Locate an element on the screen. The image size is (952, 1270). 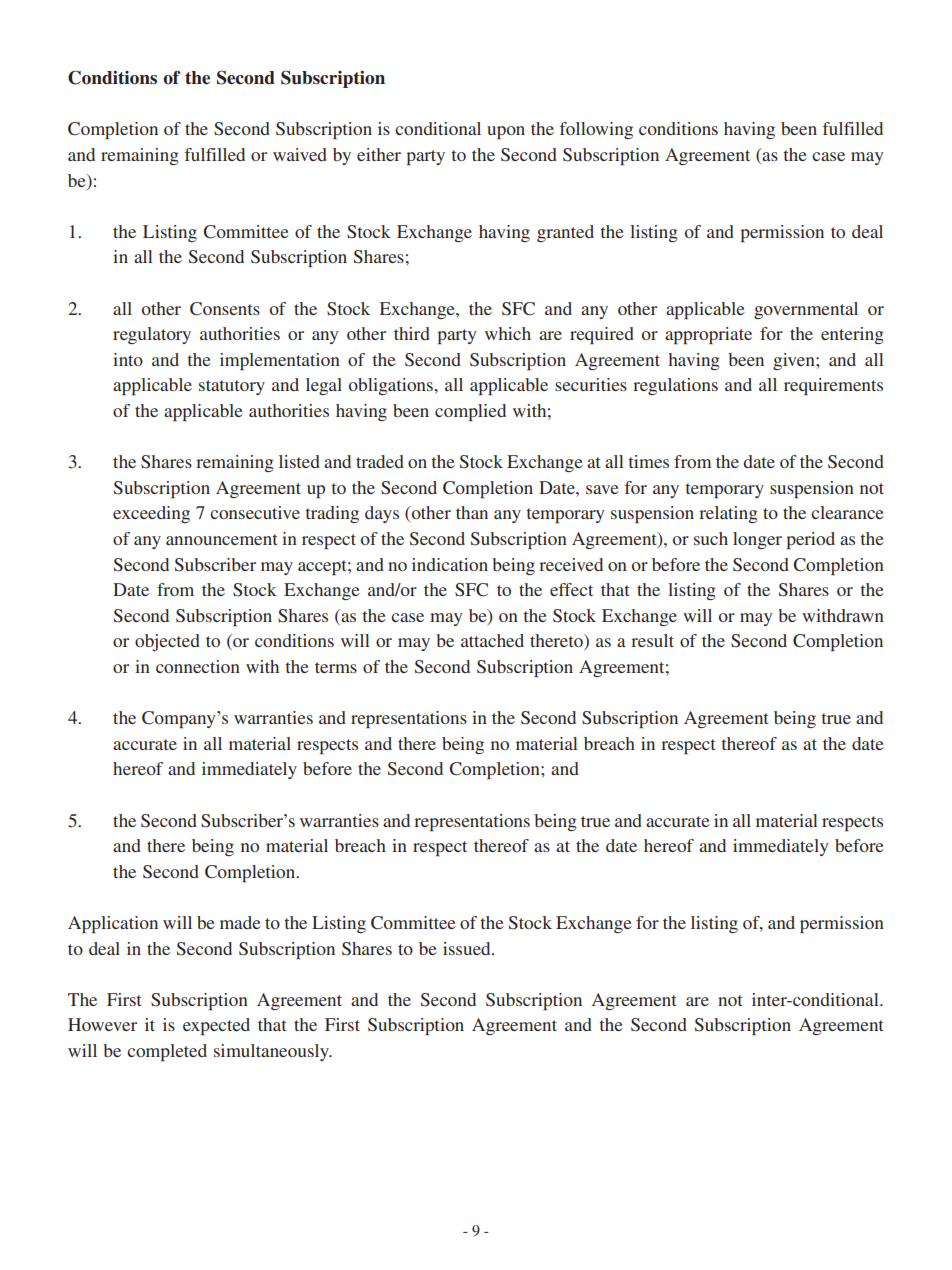
indication is located at coordinates (450, 564).
